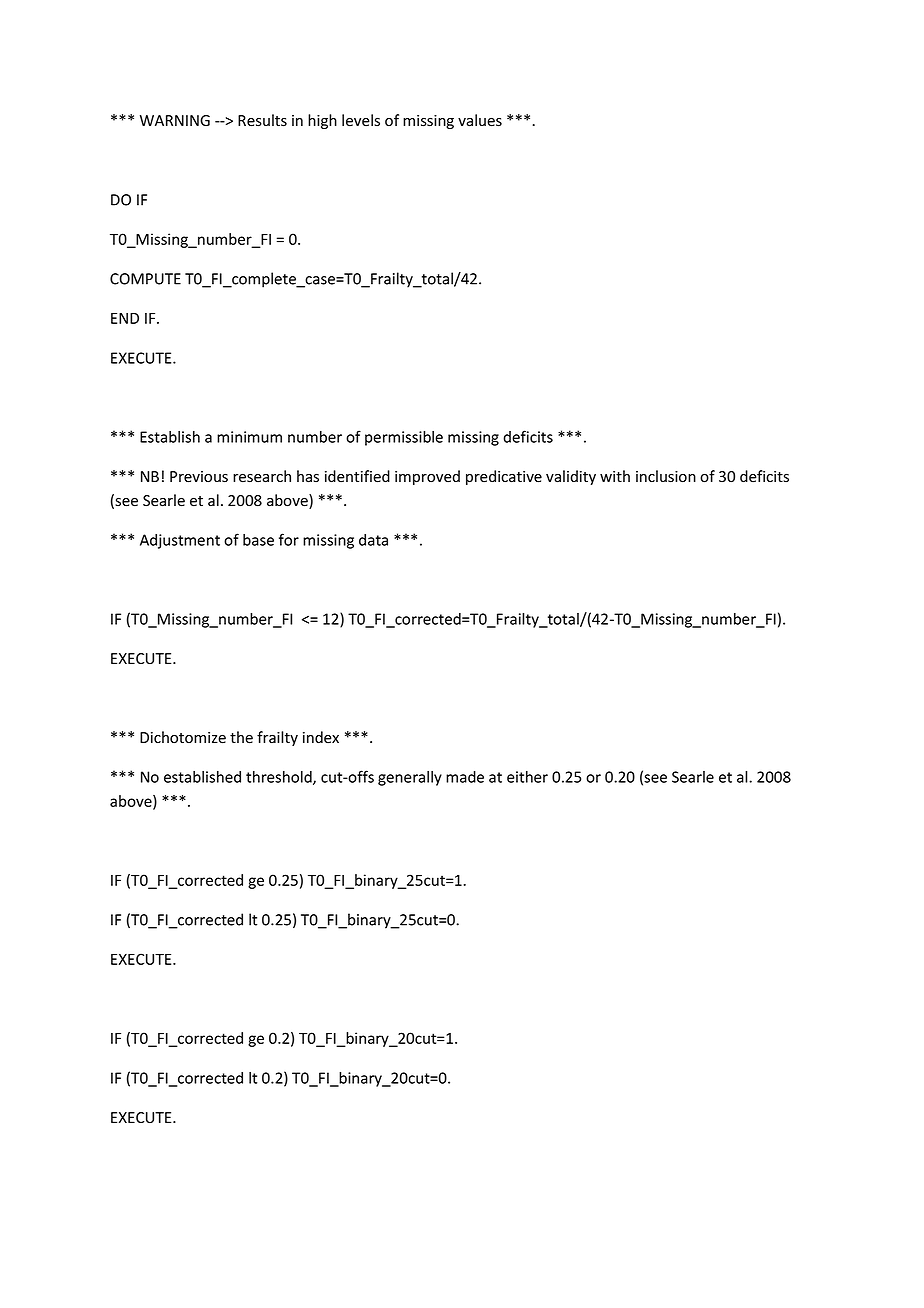  What do you see at coordinates (145, 279) in the screenshot?
I see `COMPUTE` at bounding box center [145, 279].
